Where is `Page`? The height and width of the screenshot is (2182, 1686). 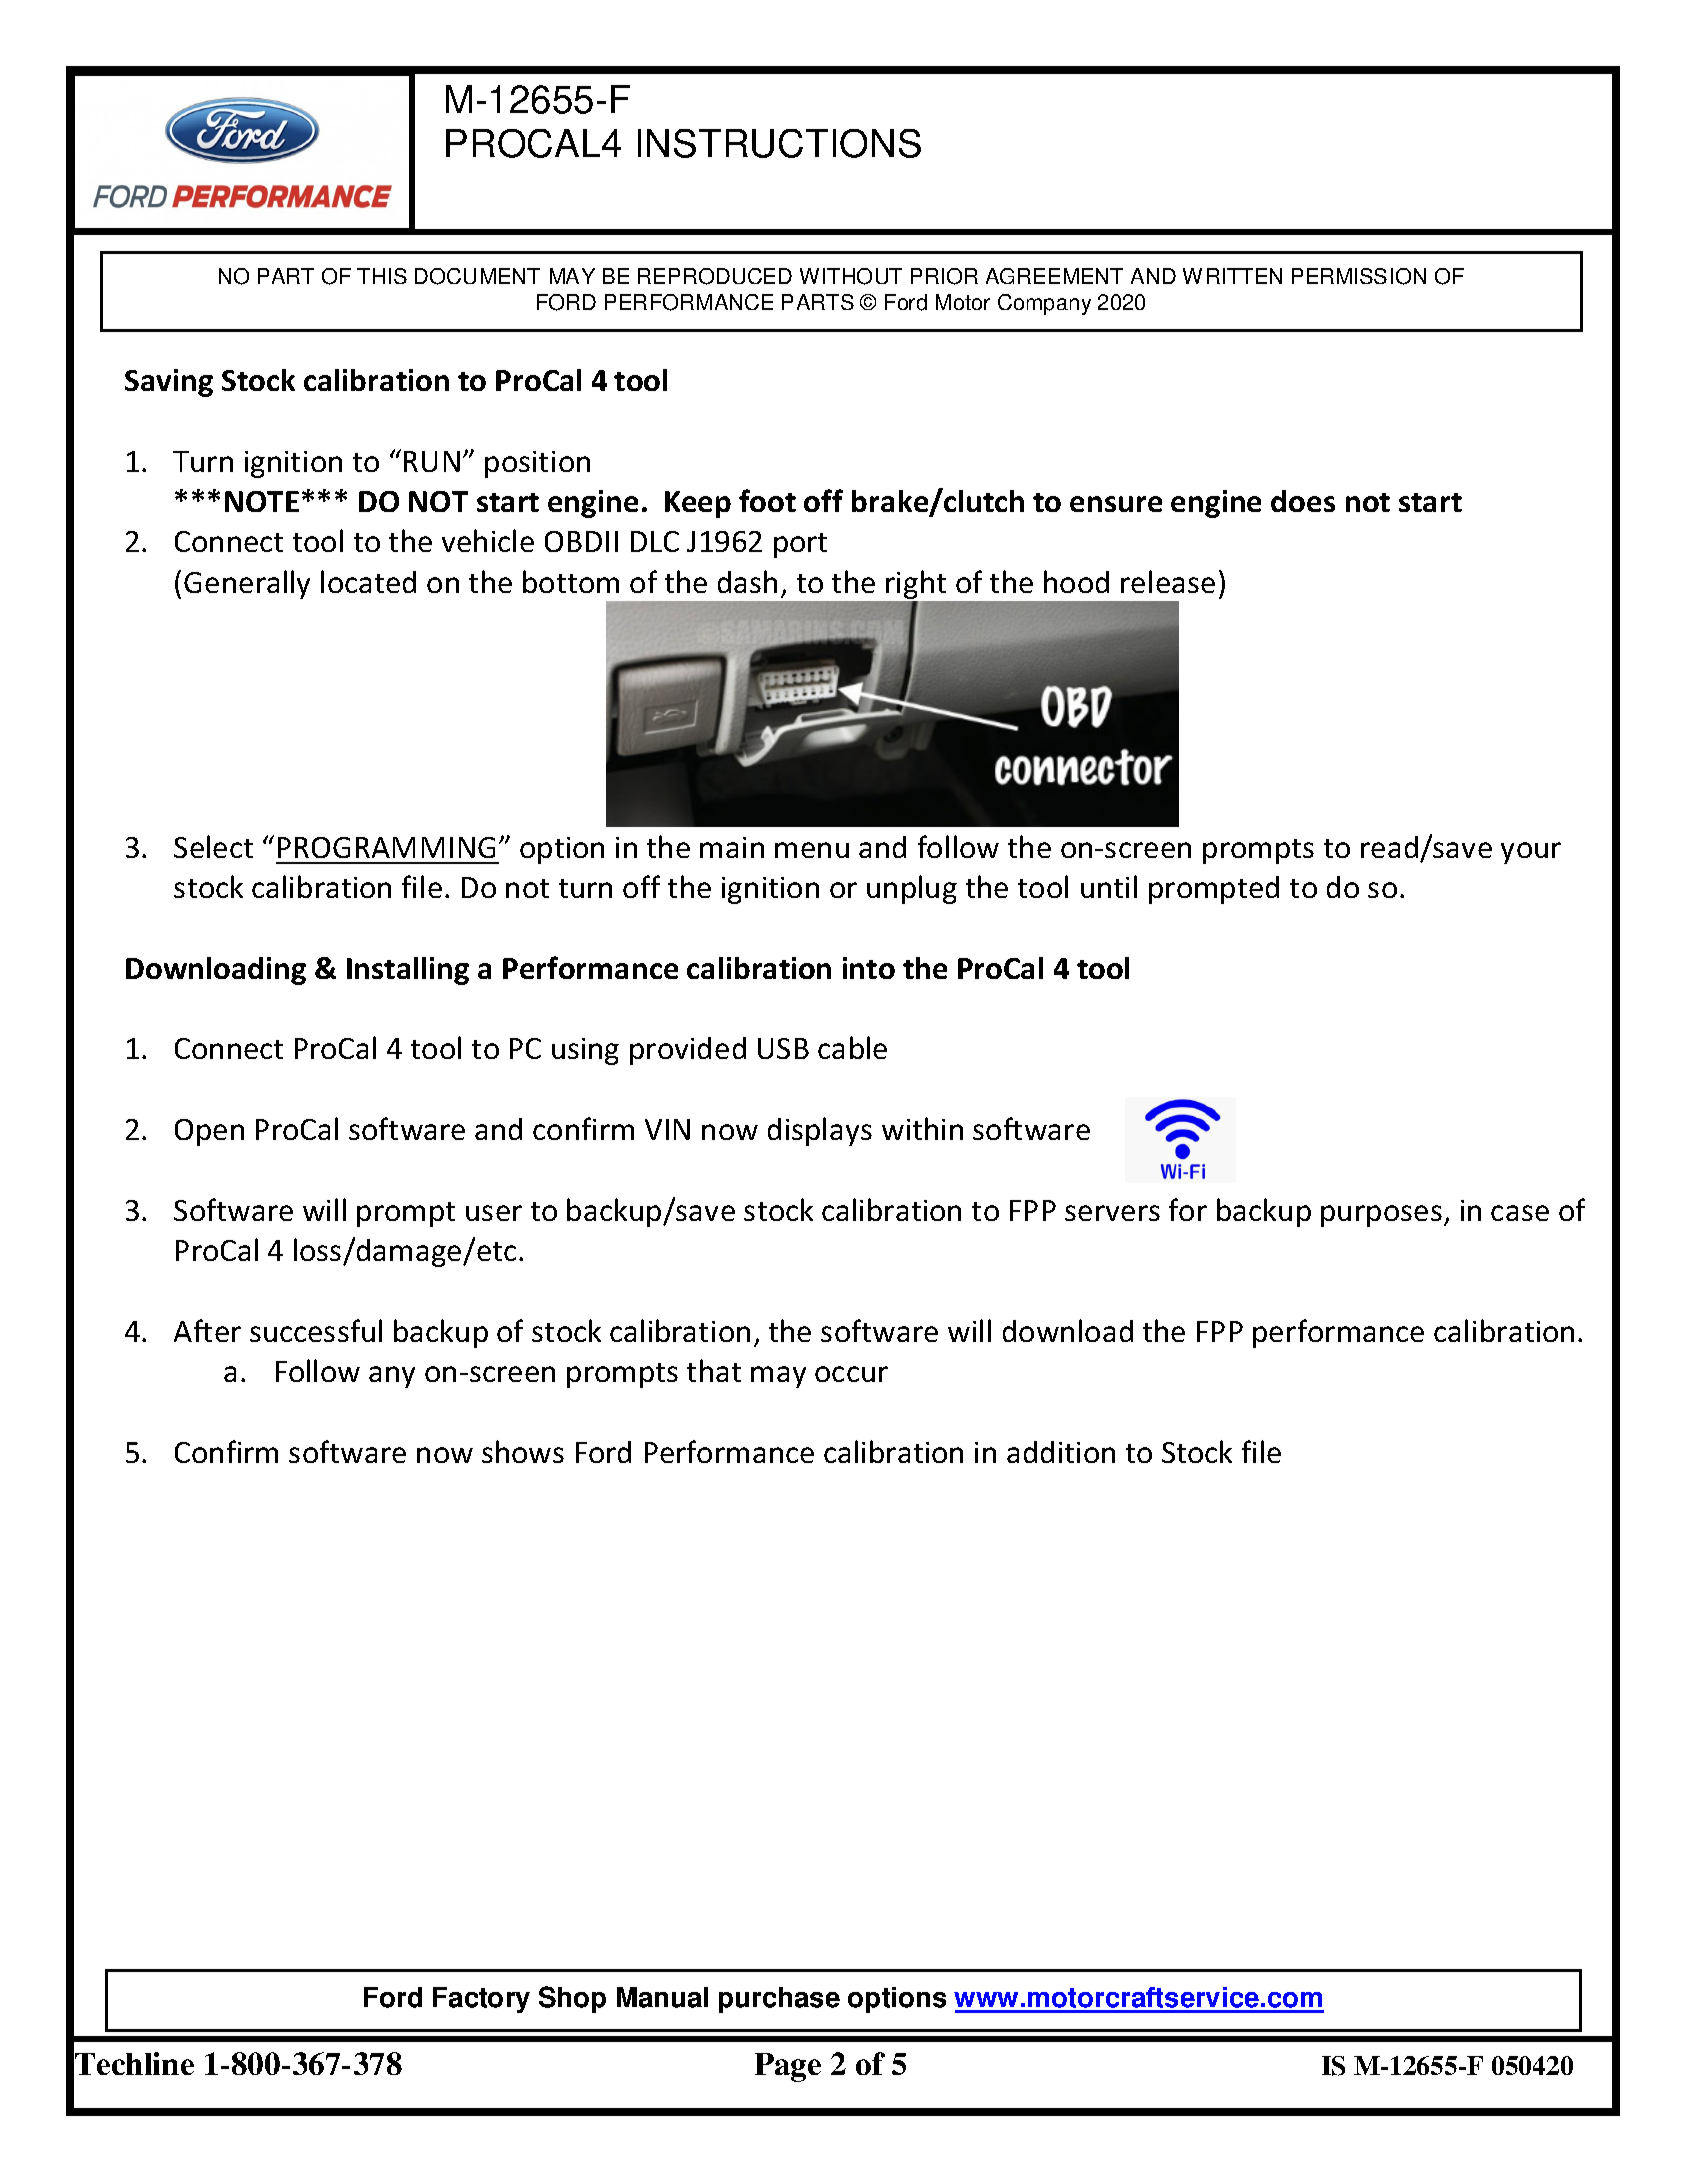
Page is located at coordinates (788, 2067).
